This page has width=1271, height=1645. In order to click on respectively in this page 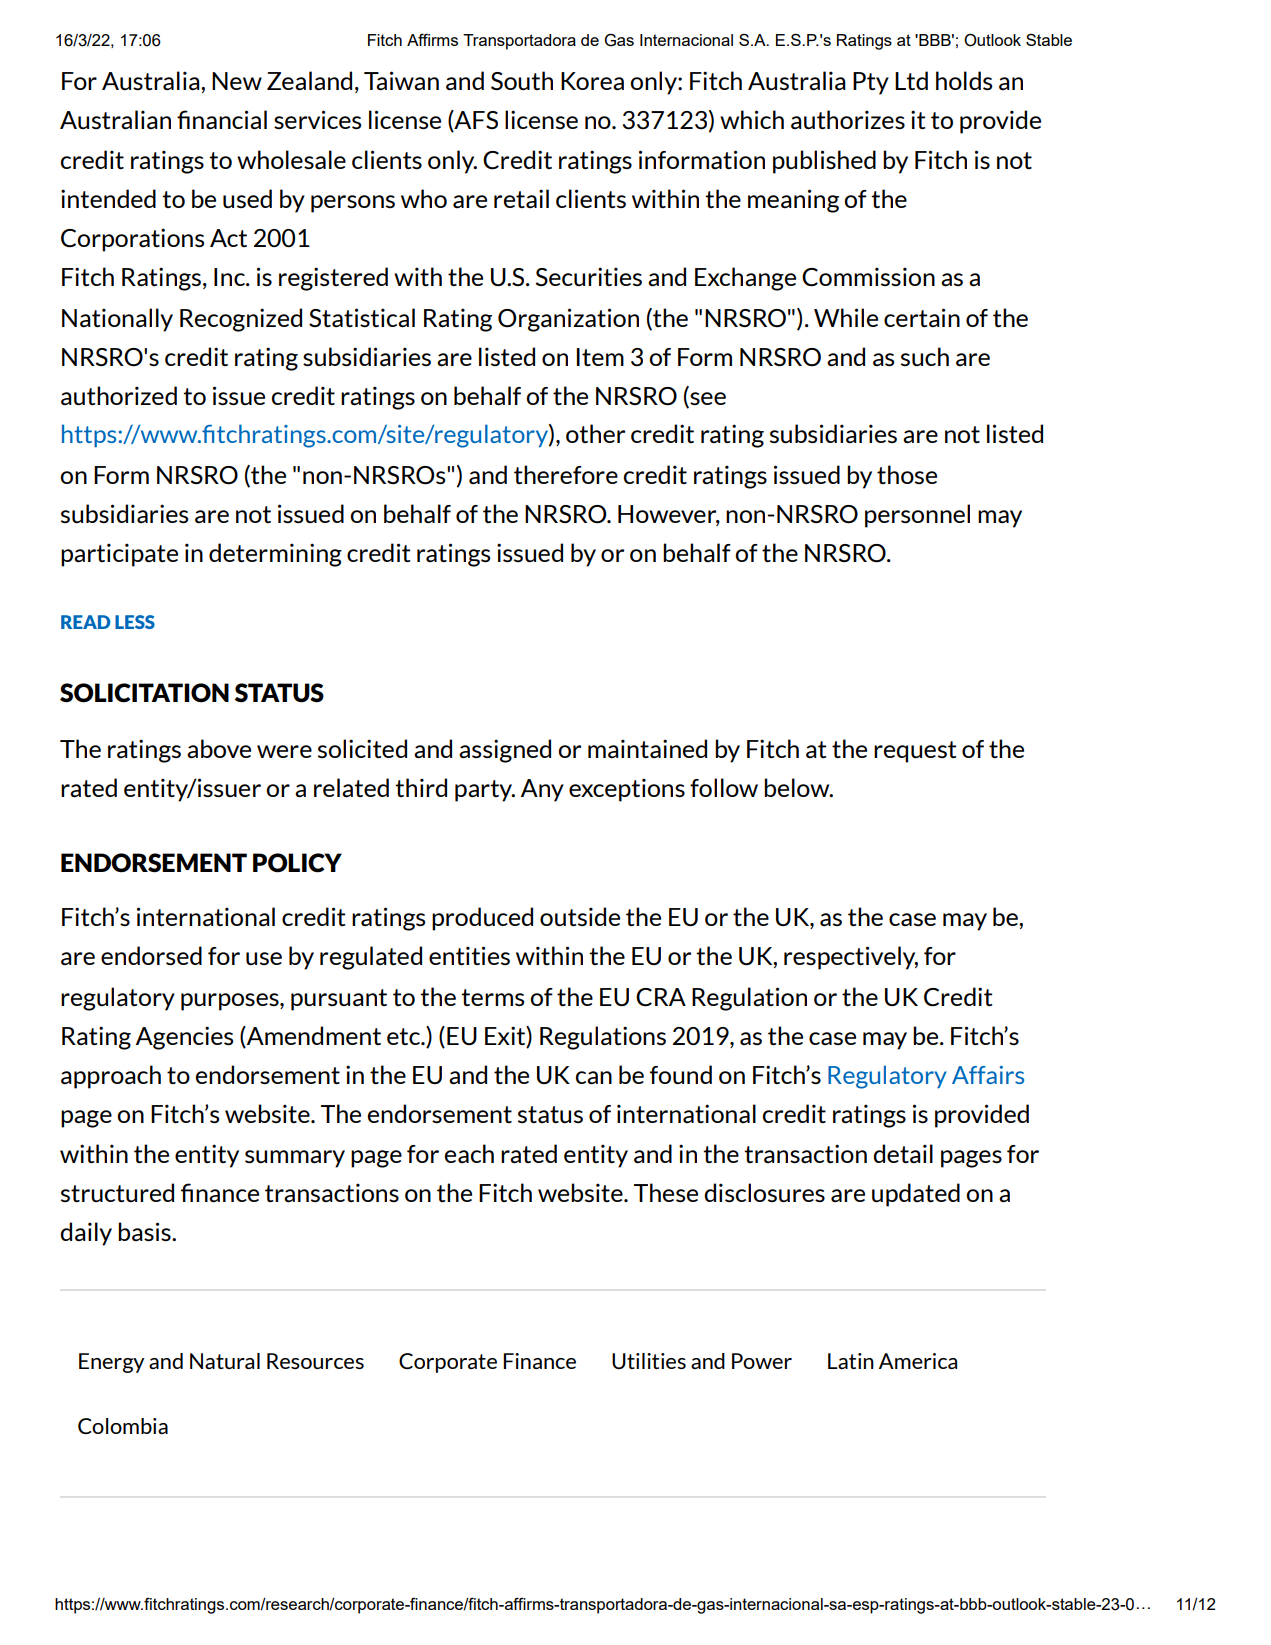, I will do `click(851, 958)`.
